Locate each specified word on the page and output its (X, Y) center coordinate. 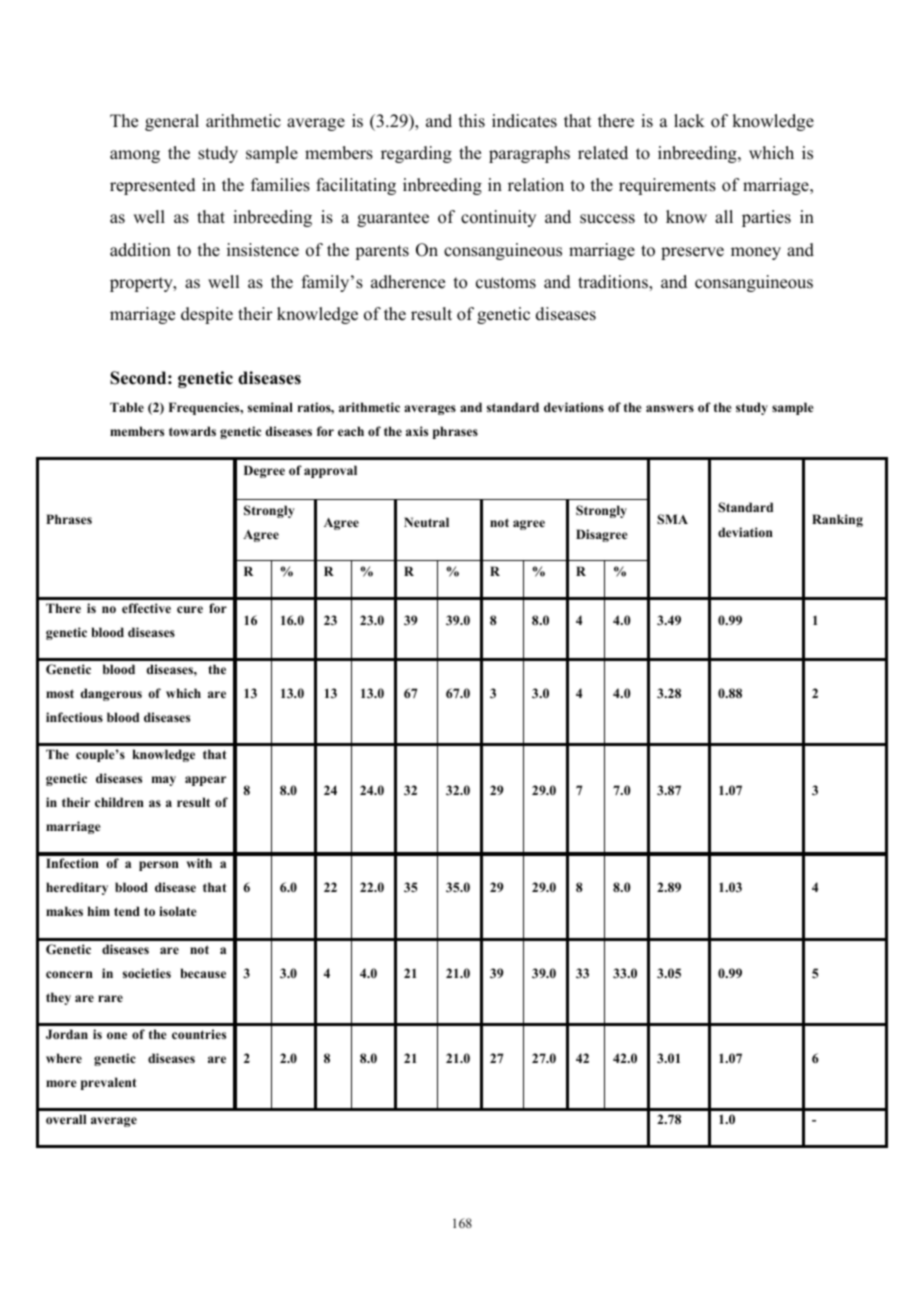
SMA (672, 519)
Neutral (426, 522)
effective (146, 608)
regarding (416, 154)
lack (689, 121)
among (135, 156)
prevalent (109, 1083)
